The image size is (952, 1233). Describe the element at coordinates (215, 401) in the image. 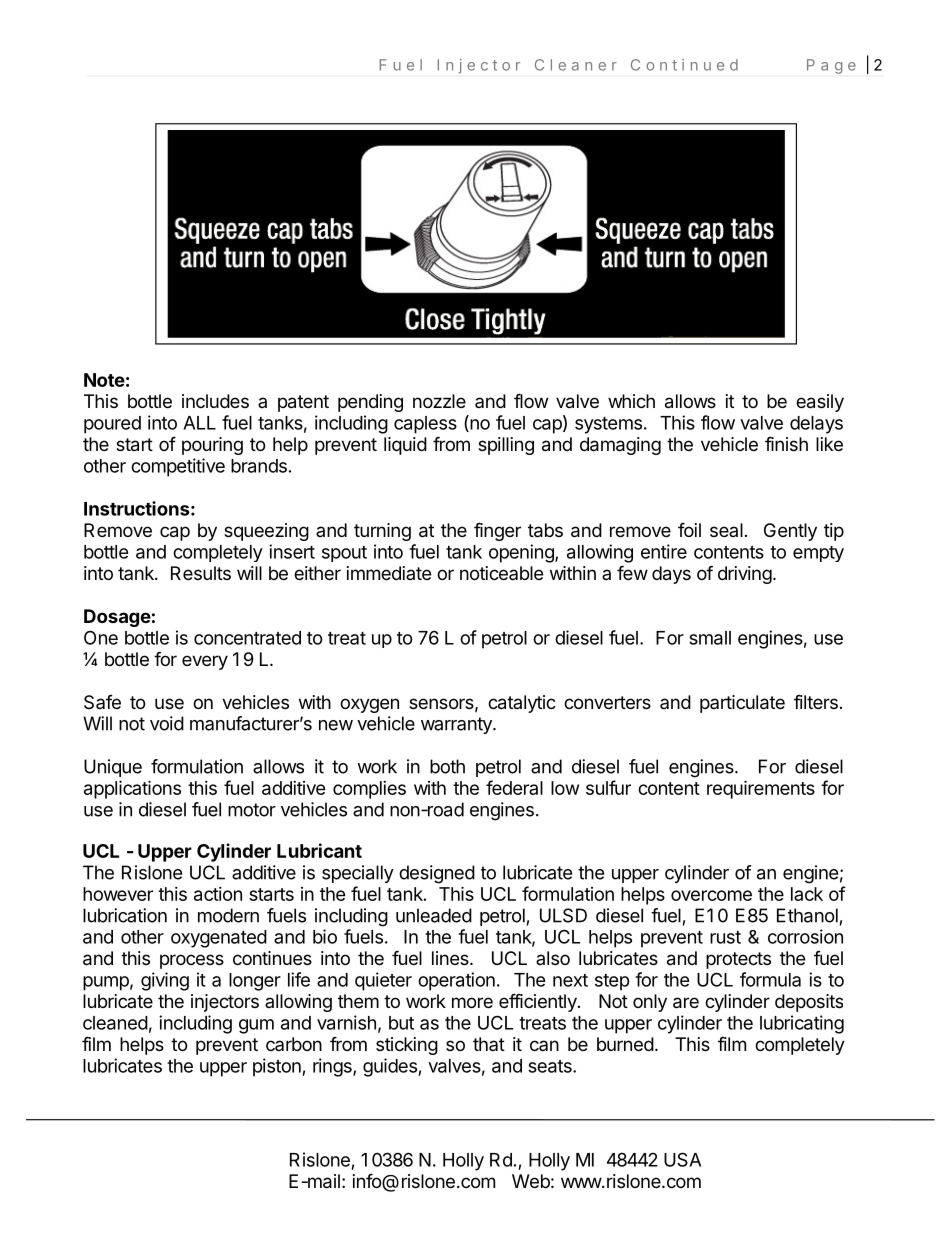

I see `includes` at that location.
